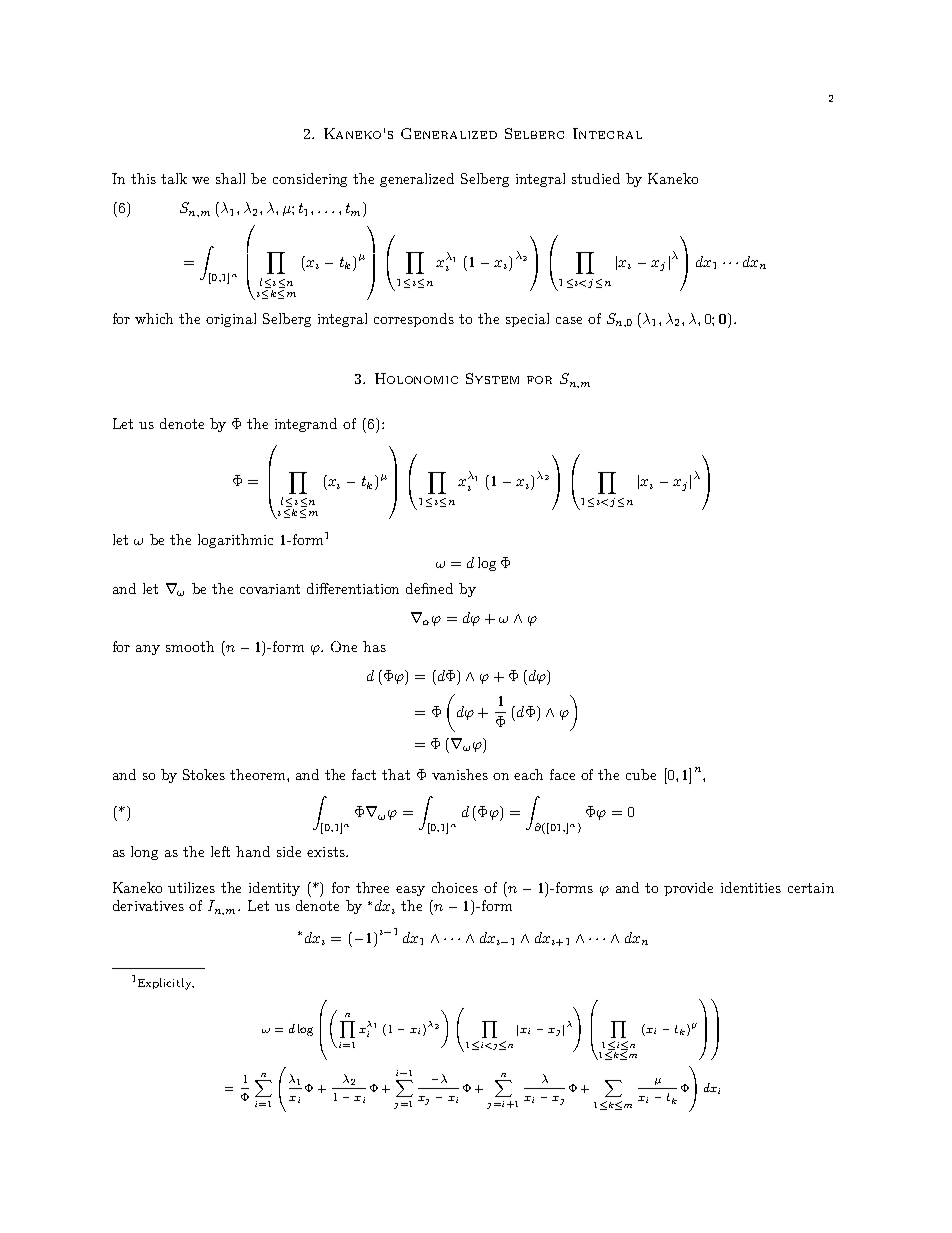  What do you see at coordinates (190, 646) in the screenshot?
I see `smooth` at bounding box center [190, 646].
